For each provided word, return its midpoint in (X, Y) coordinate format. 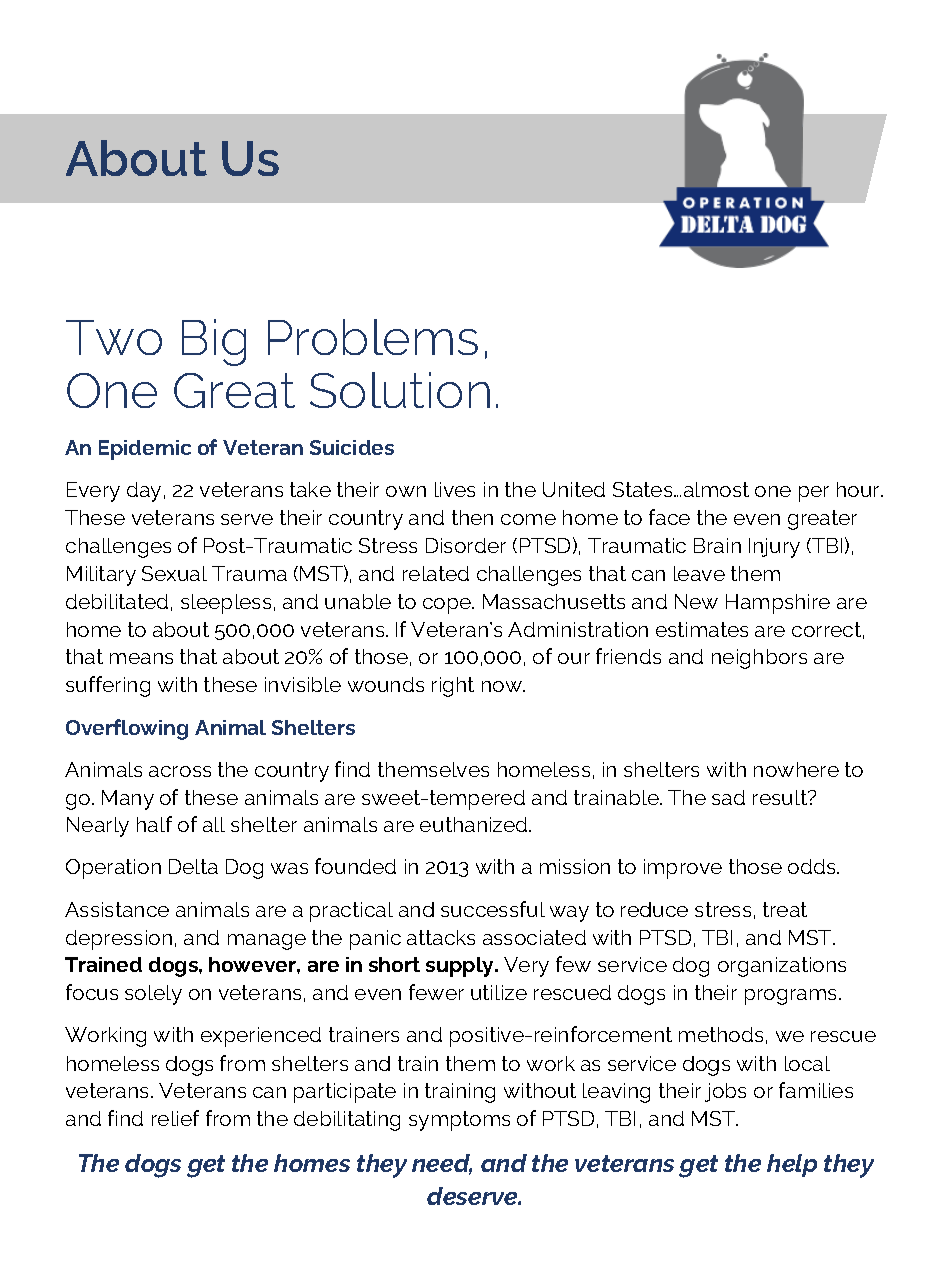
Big (214, 342)
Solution (400, 390)
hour (860, 489)
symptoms (459, 1121)
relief (175, 1118)
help (792, 1165)
